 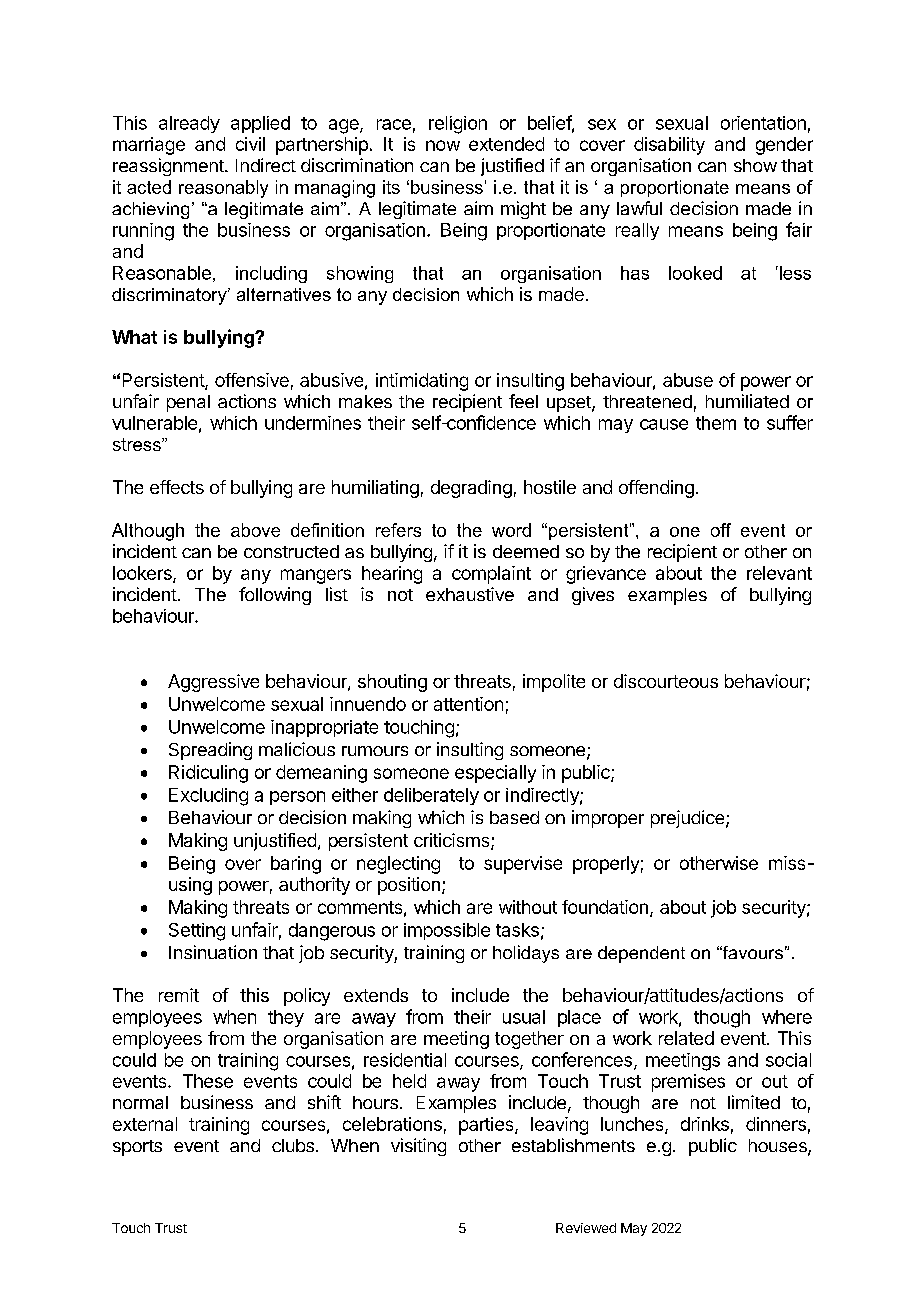 I want to click on visiting, so click(x=418, y=1147).
